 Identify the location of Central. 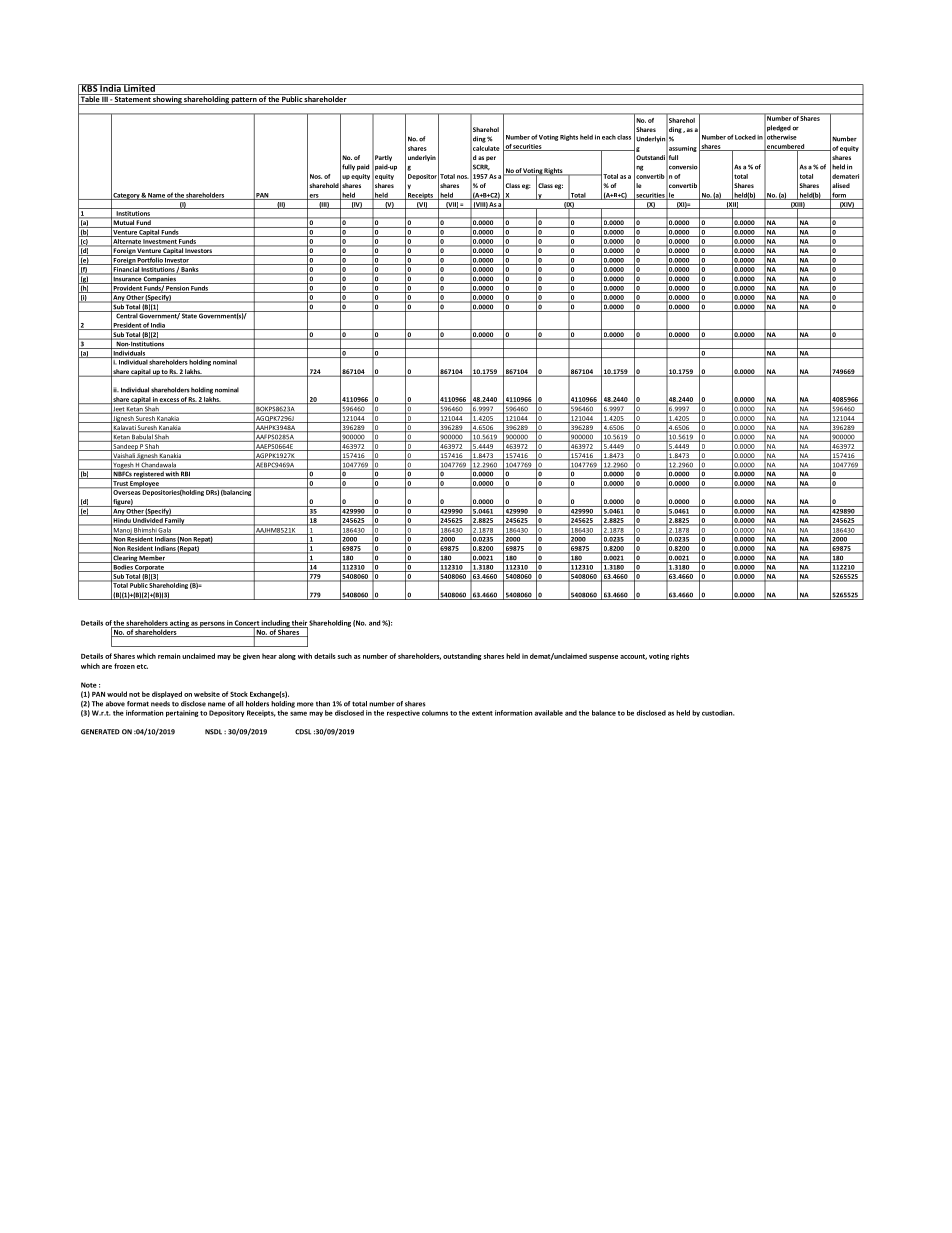
(126, 315).
